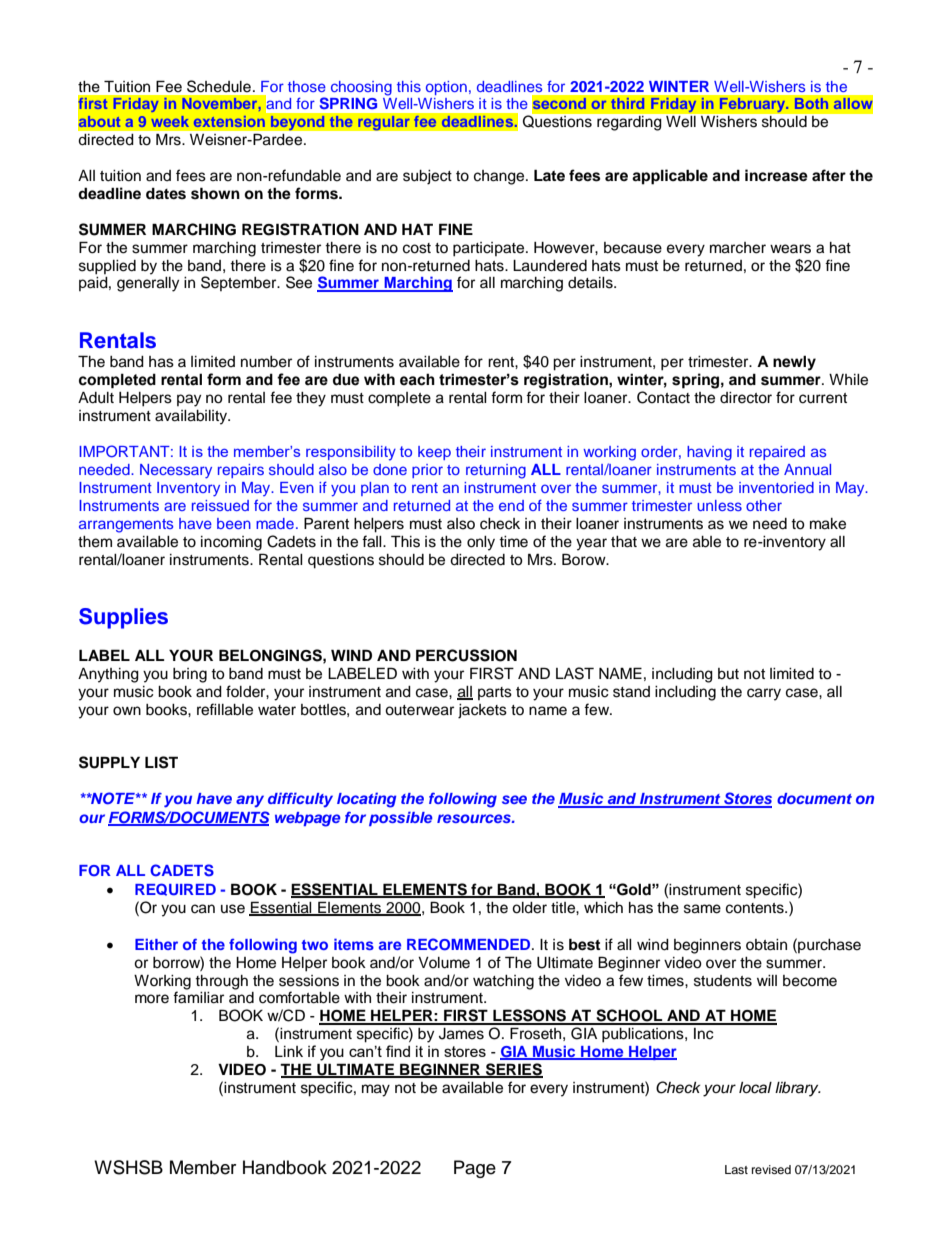 This screenshot has height=1233, width=952. Describe the element at coordinates (170, 121) in the screenshot. I see `week` at that location.
